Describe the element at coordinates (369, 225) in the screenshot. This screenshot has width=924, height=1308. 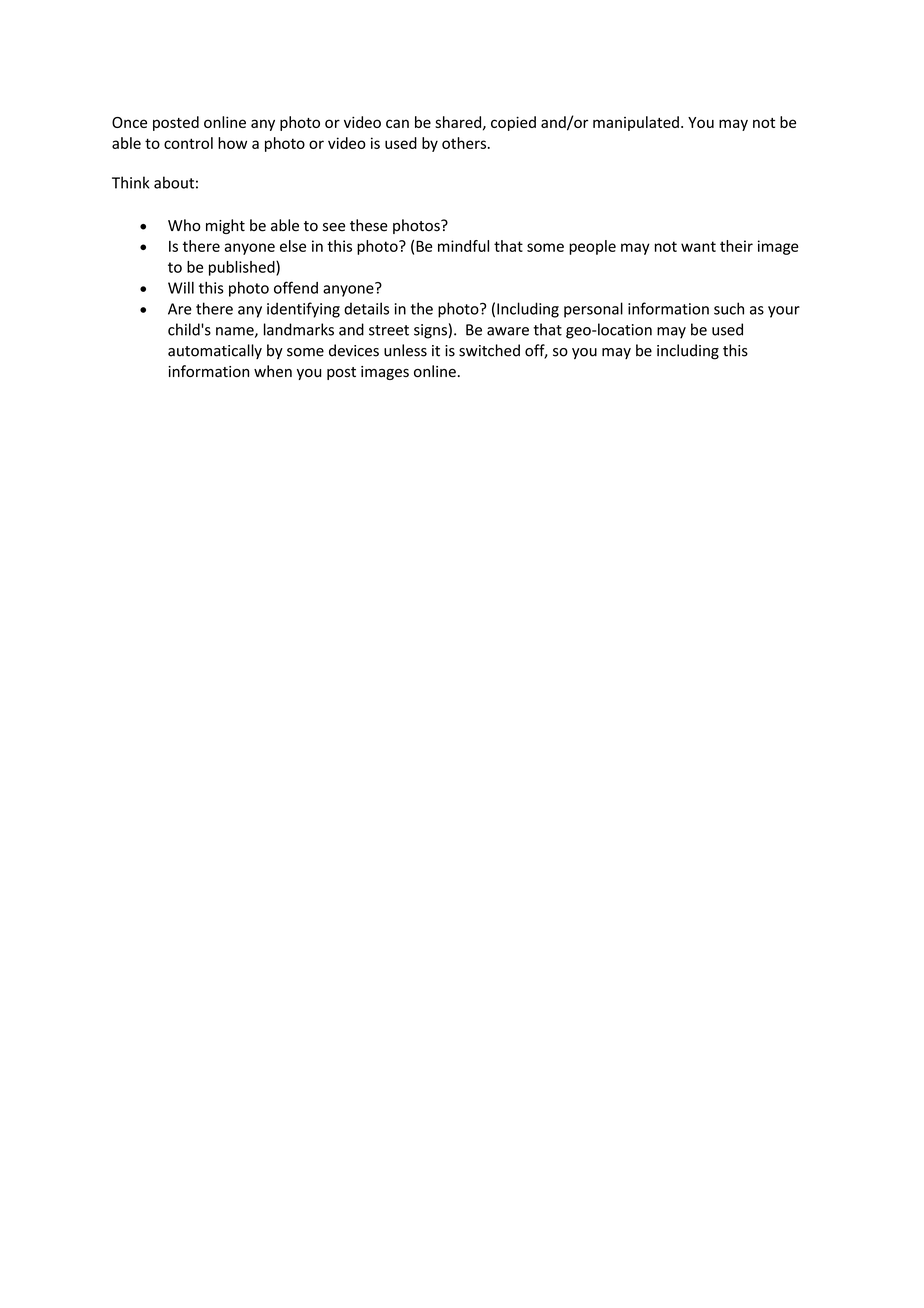
I see `these` at that location.
